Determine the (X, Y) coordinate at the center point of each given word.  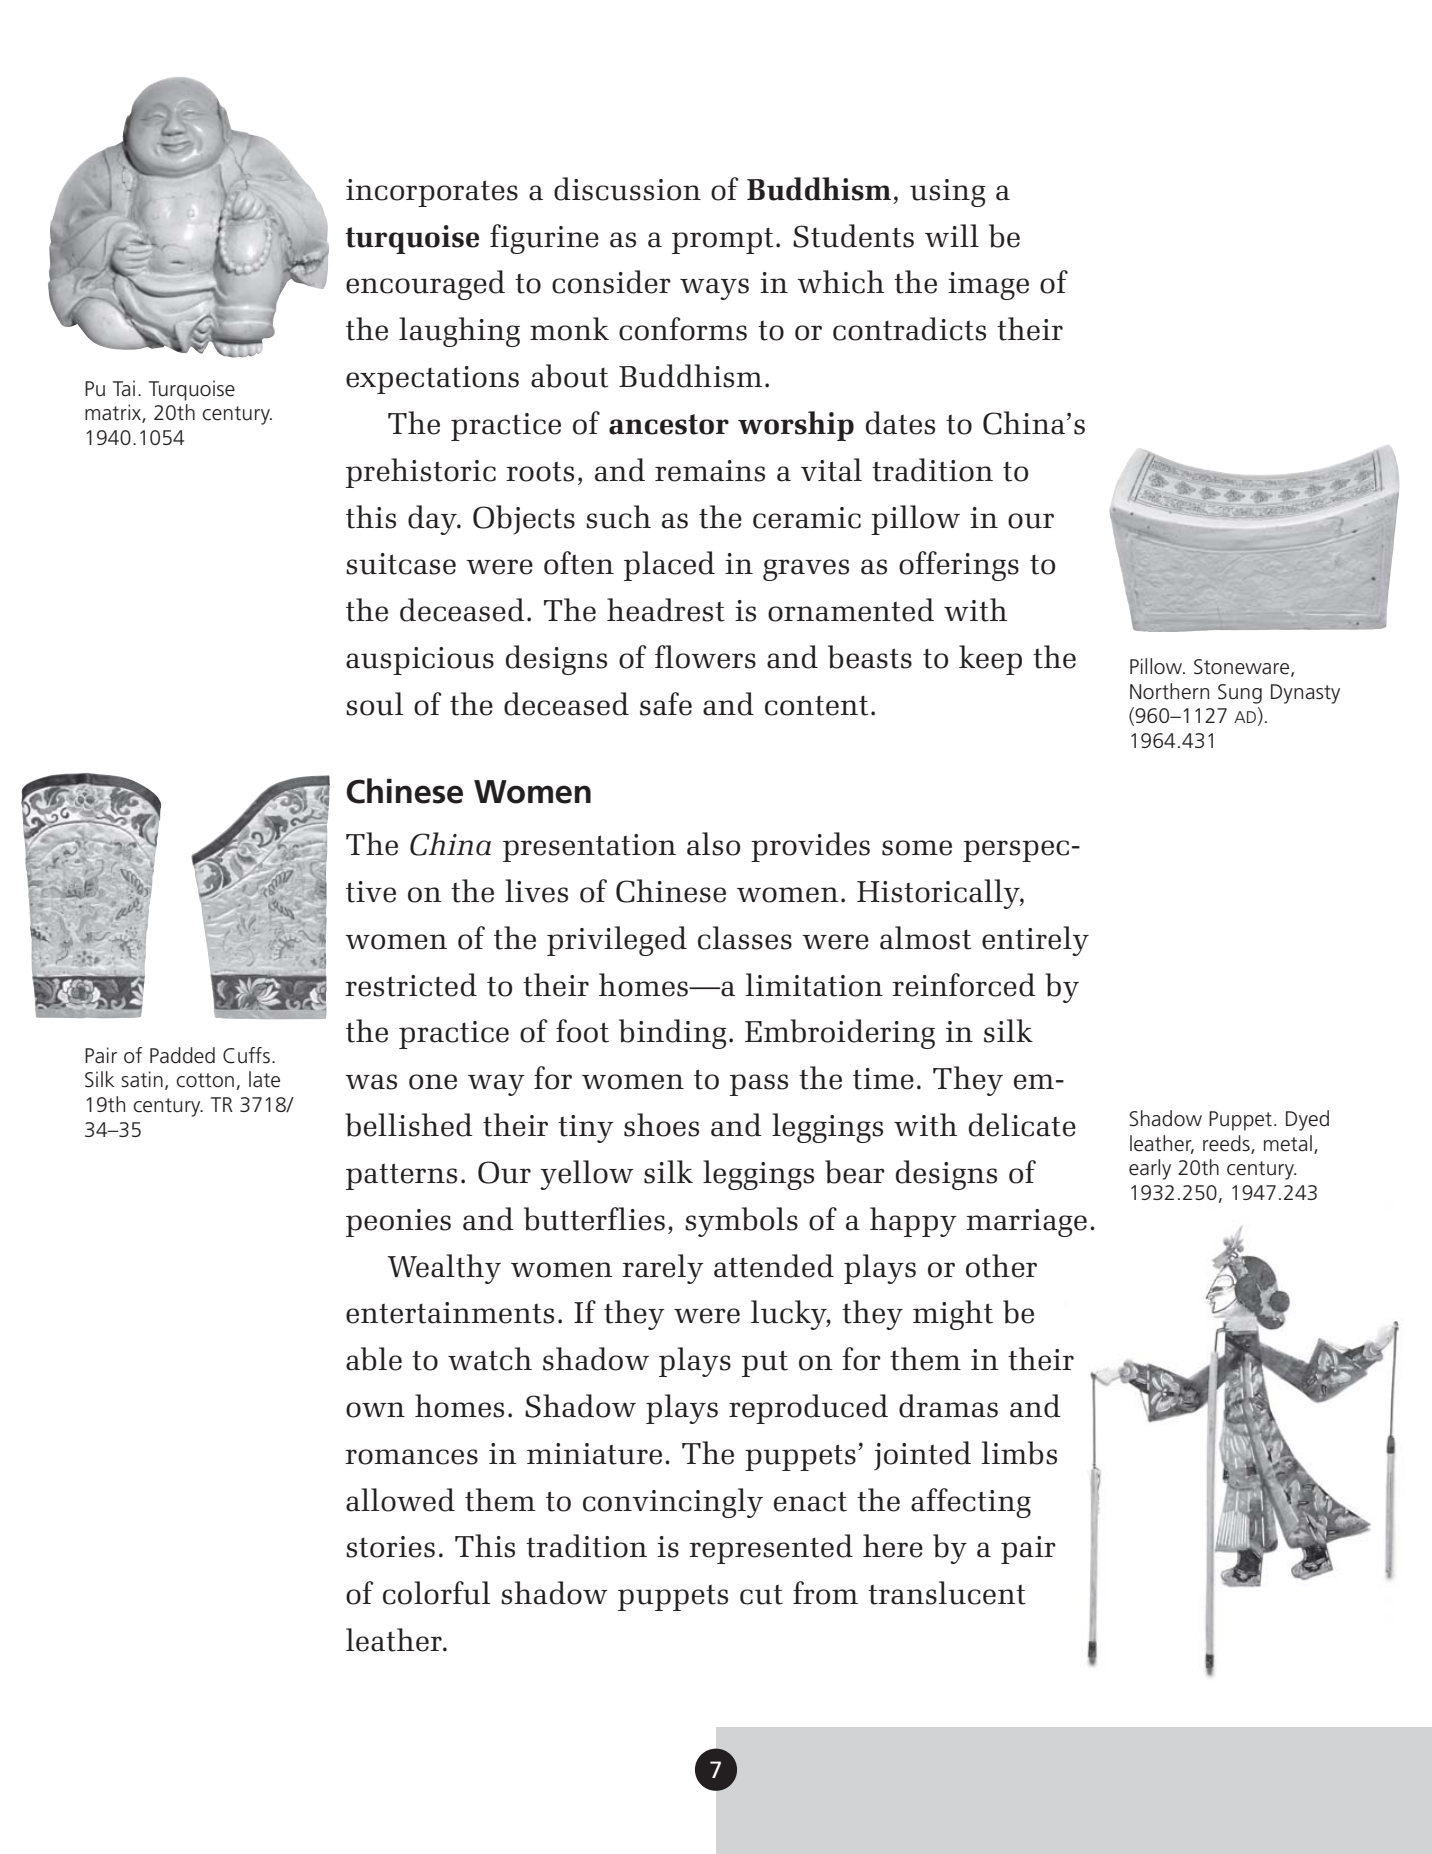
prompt (722, 241)
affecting (971, 1503)
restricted (411, 985)
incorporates (432, 193)
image (988, 286)
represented (771, 1549)
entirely (1035, 941)
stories (390, 1547)
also (713, 844)
